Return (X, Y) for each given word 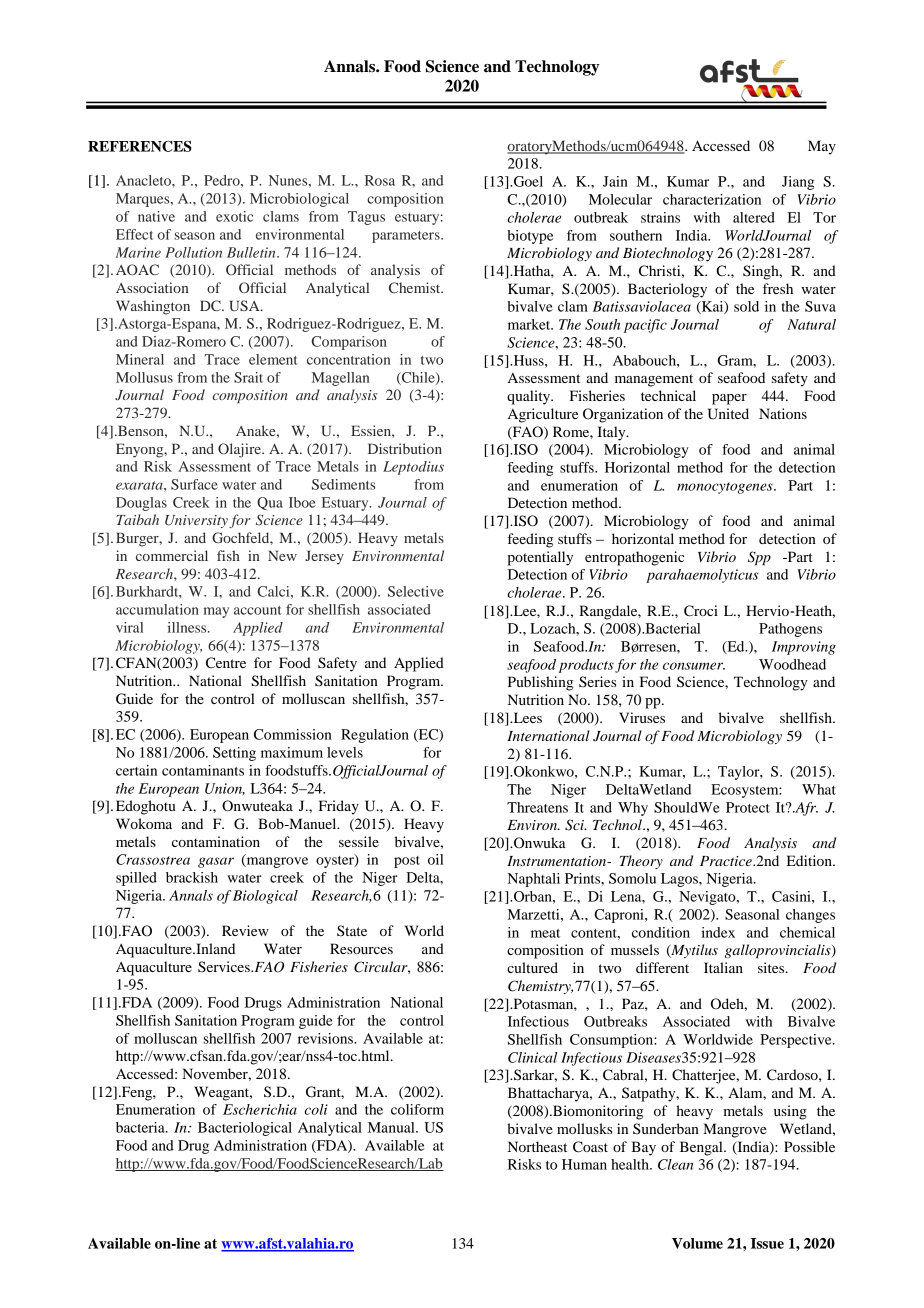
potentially (540, 558)
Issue (767, 1243)
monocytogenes (726, 488)
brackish (192, 877)
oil (436, 859)
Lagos (680, 880)
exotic (234, 216)
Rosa (380, 180)
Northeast (537, 1146)
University (196, 521)
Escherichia (260, 1109)
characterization (712, 199)
